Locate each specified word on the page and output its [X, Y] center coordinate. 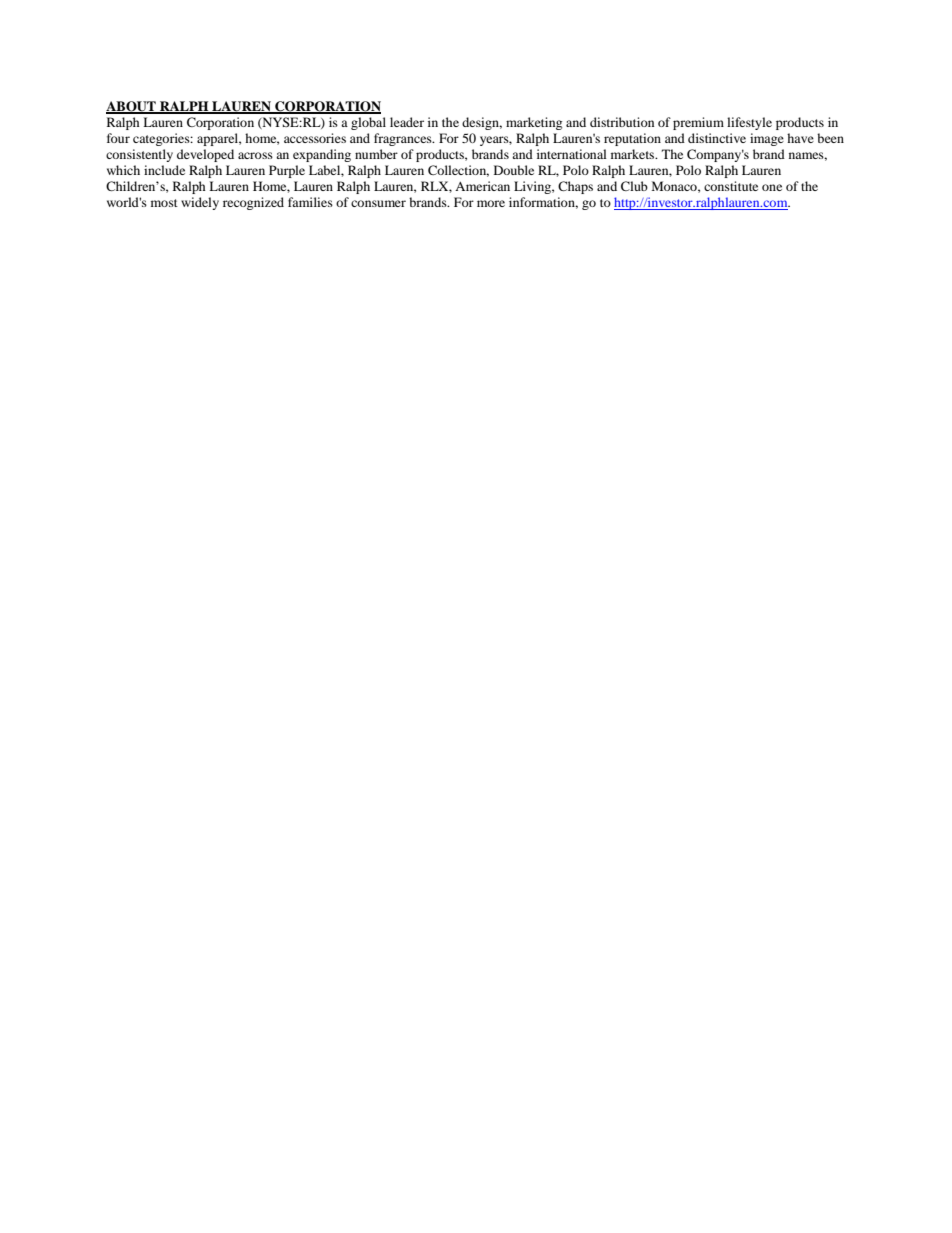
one [772, 187]
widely [200, 203]
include [164, 170]
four [118, 138]
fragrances [404, 139]
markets [634, 154]
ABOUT [132, 107]
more [491, 203]
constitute [731, 186]
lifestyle [749, 123]
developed [205, 155]
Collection [458, 171]
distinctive [717, 138]
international [572, 154]
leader [407, 122]
